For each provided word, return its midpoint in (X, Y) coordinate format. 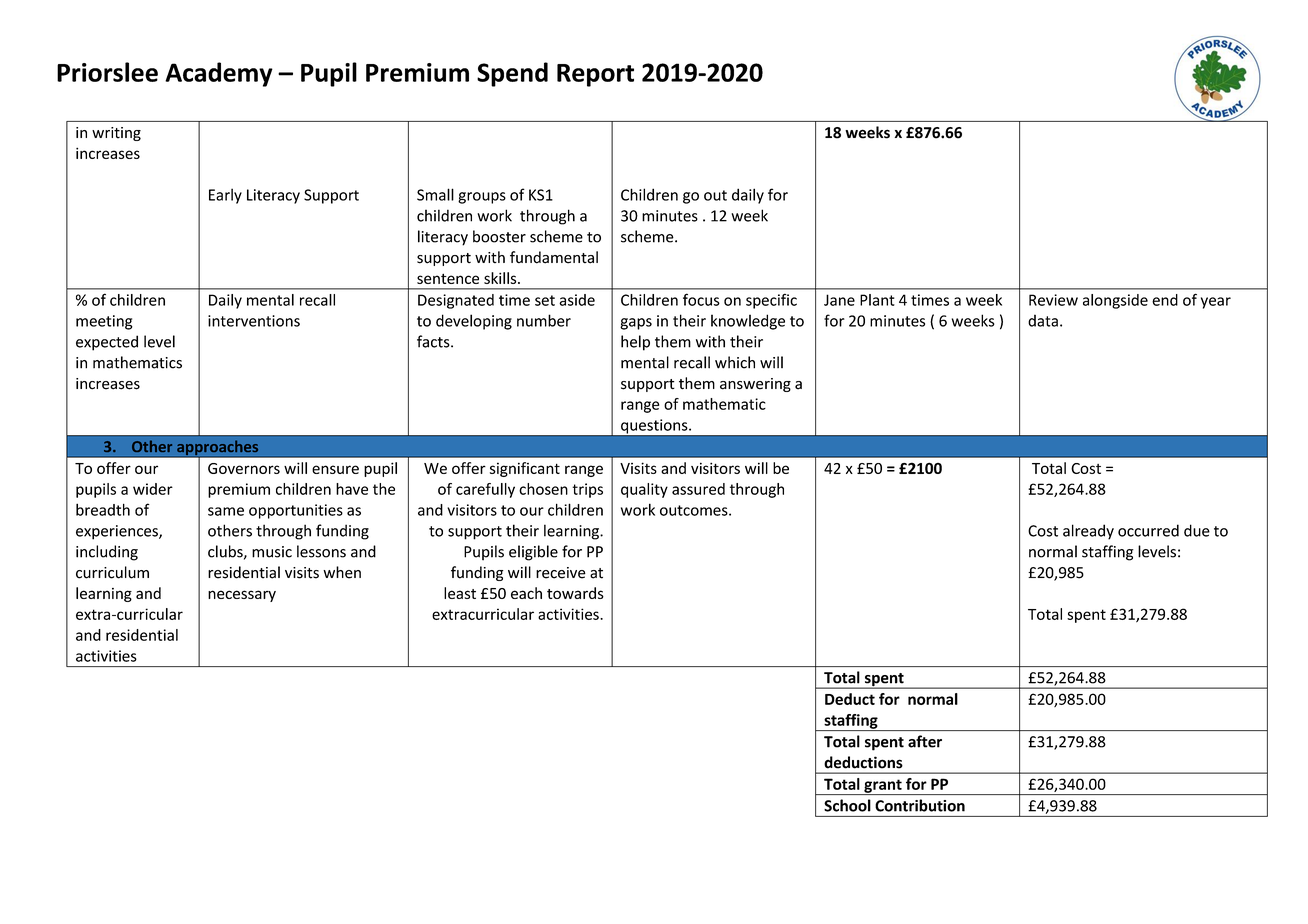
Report (595, 75)
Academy (219, 74)
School (847, 805)
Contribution (920, 805)
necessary (242, 596)
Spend (512, 74)
